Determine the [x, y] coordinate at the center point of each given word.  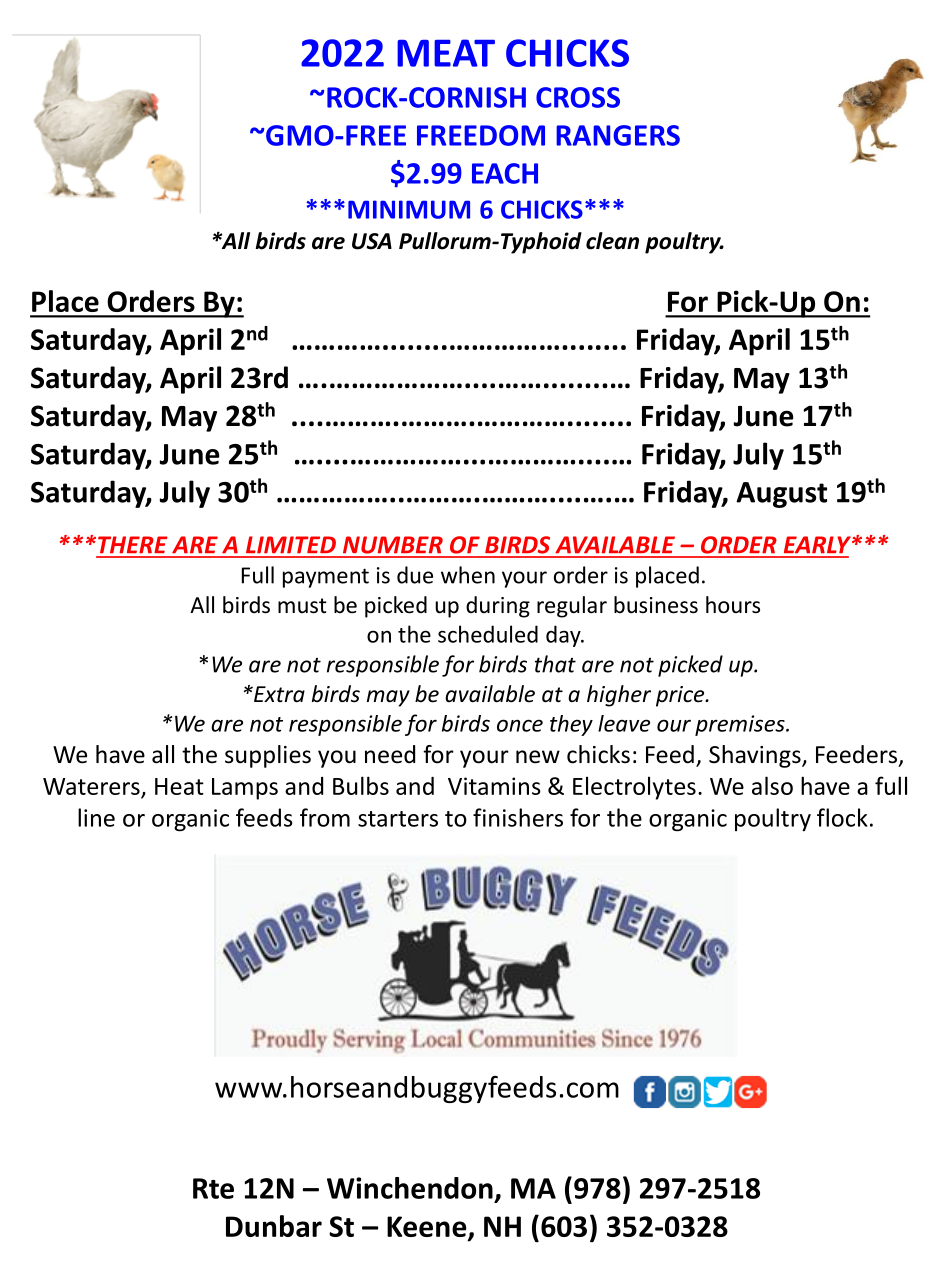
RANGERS [618, 135]
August [781, 495]
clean [612, 241]
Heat [179, 786]
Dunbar [274, 1226]
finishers [518, 817]
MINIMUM [409, 209]
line [96, 817]
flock [842, 817]
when [468, 575]
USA [372, 241]
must [302, 606]
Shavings [756, 756]
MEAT [446, 53]
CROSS [578, 97]
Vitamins [494, 786]
